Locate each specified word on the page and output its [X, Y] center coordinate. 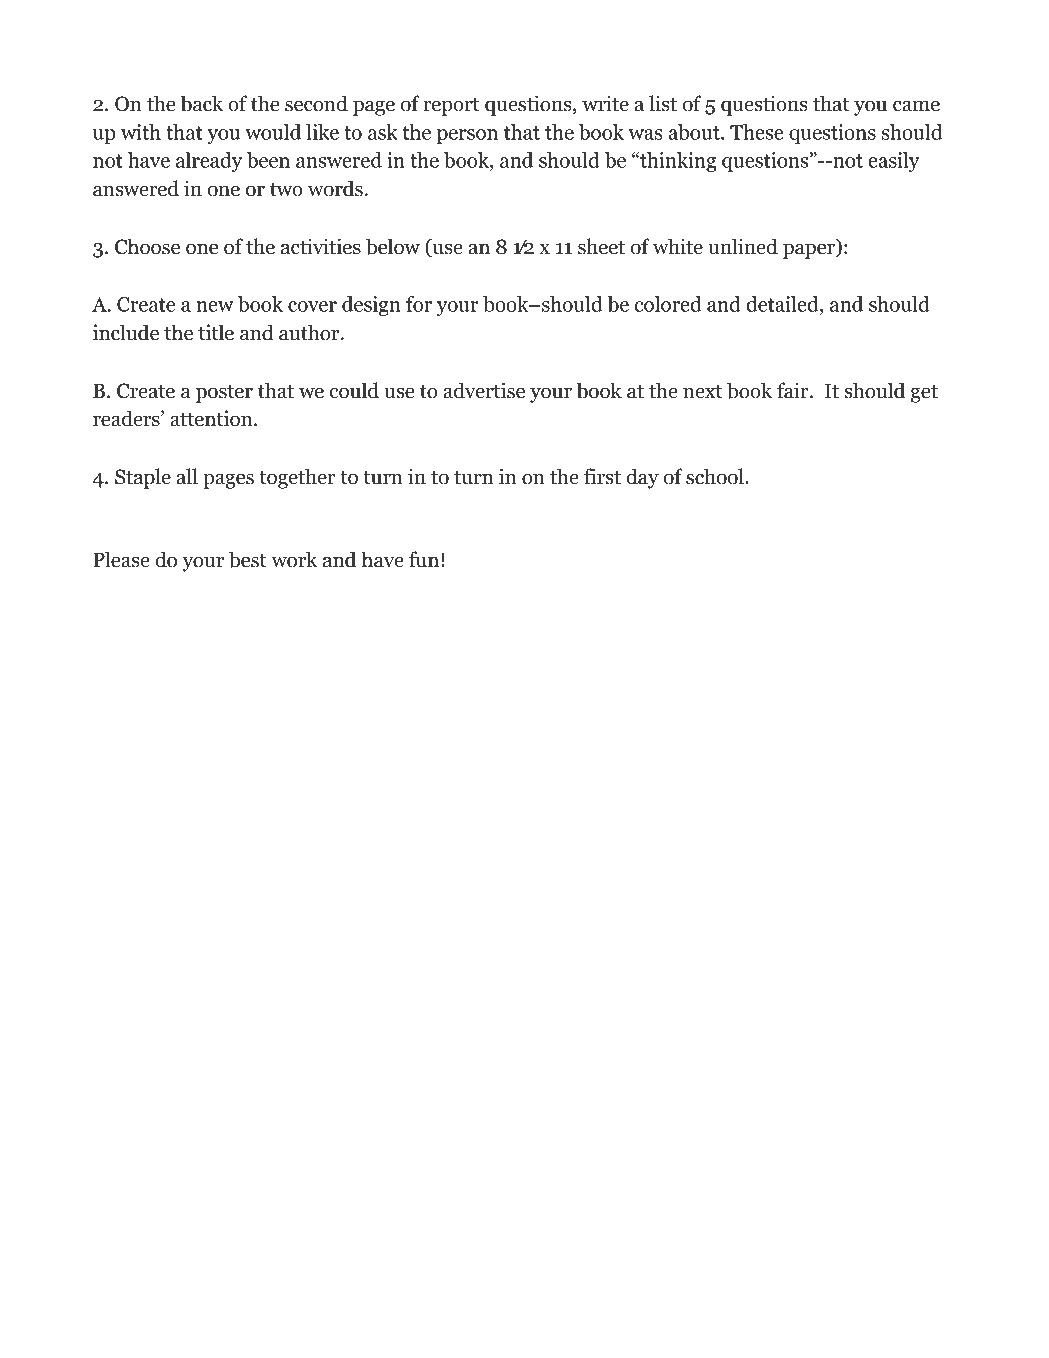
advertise [484, 390]
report [451, 106]
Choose [147, 246]
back [201, 103]
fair [794, 390]
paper [810, 251]
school [716, 476]
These [756, 132]
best [248, 559]
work [294, 559]
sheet [601, 246]
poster [224, 393]
